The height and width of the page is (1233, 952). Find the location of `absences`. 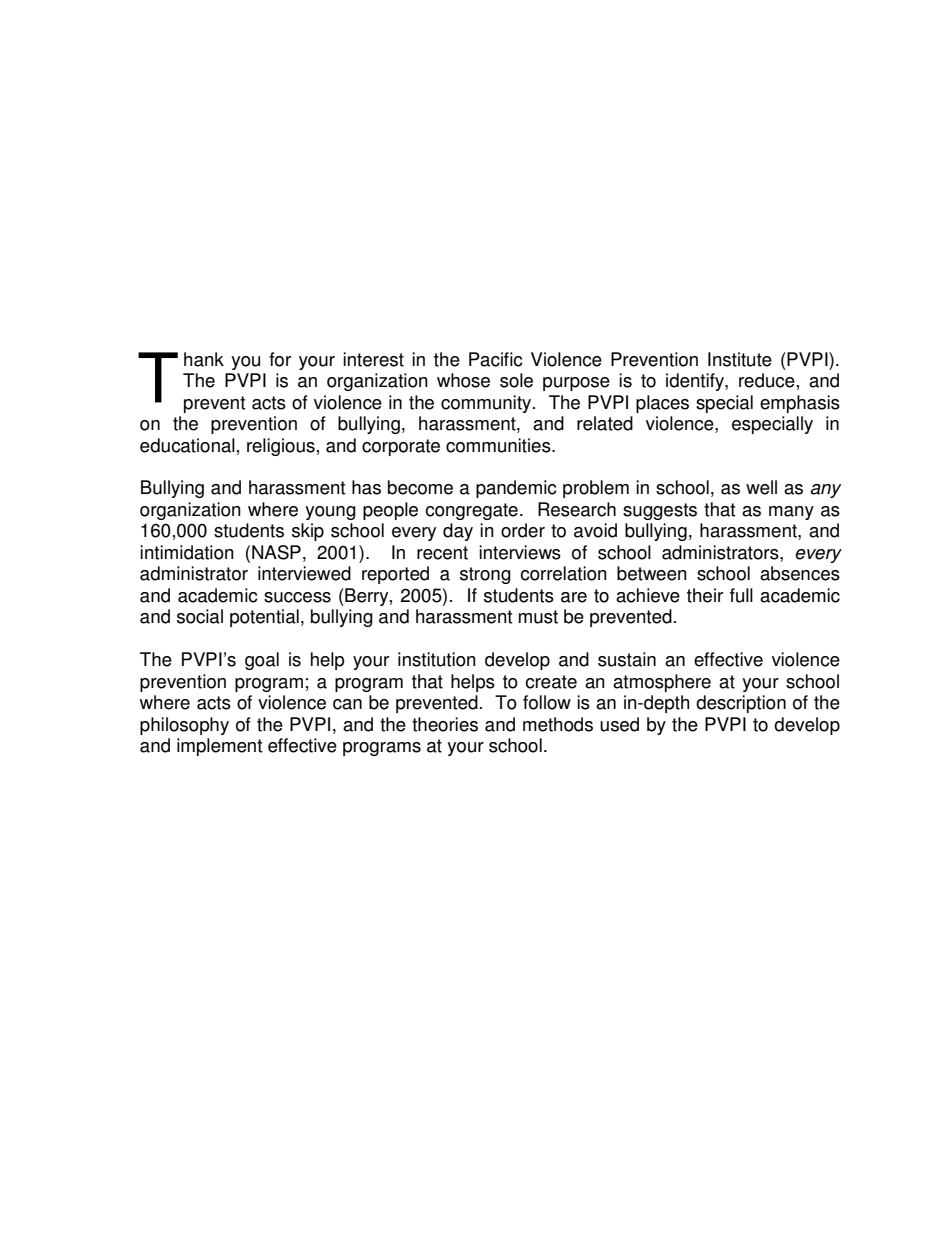

absences is located at coordinates (800, 573).
